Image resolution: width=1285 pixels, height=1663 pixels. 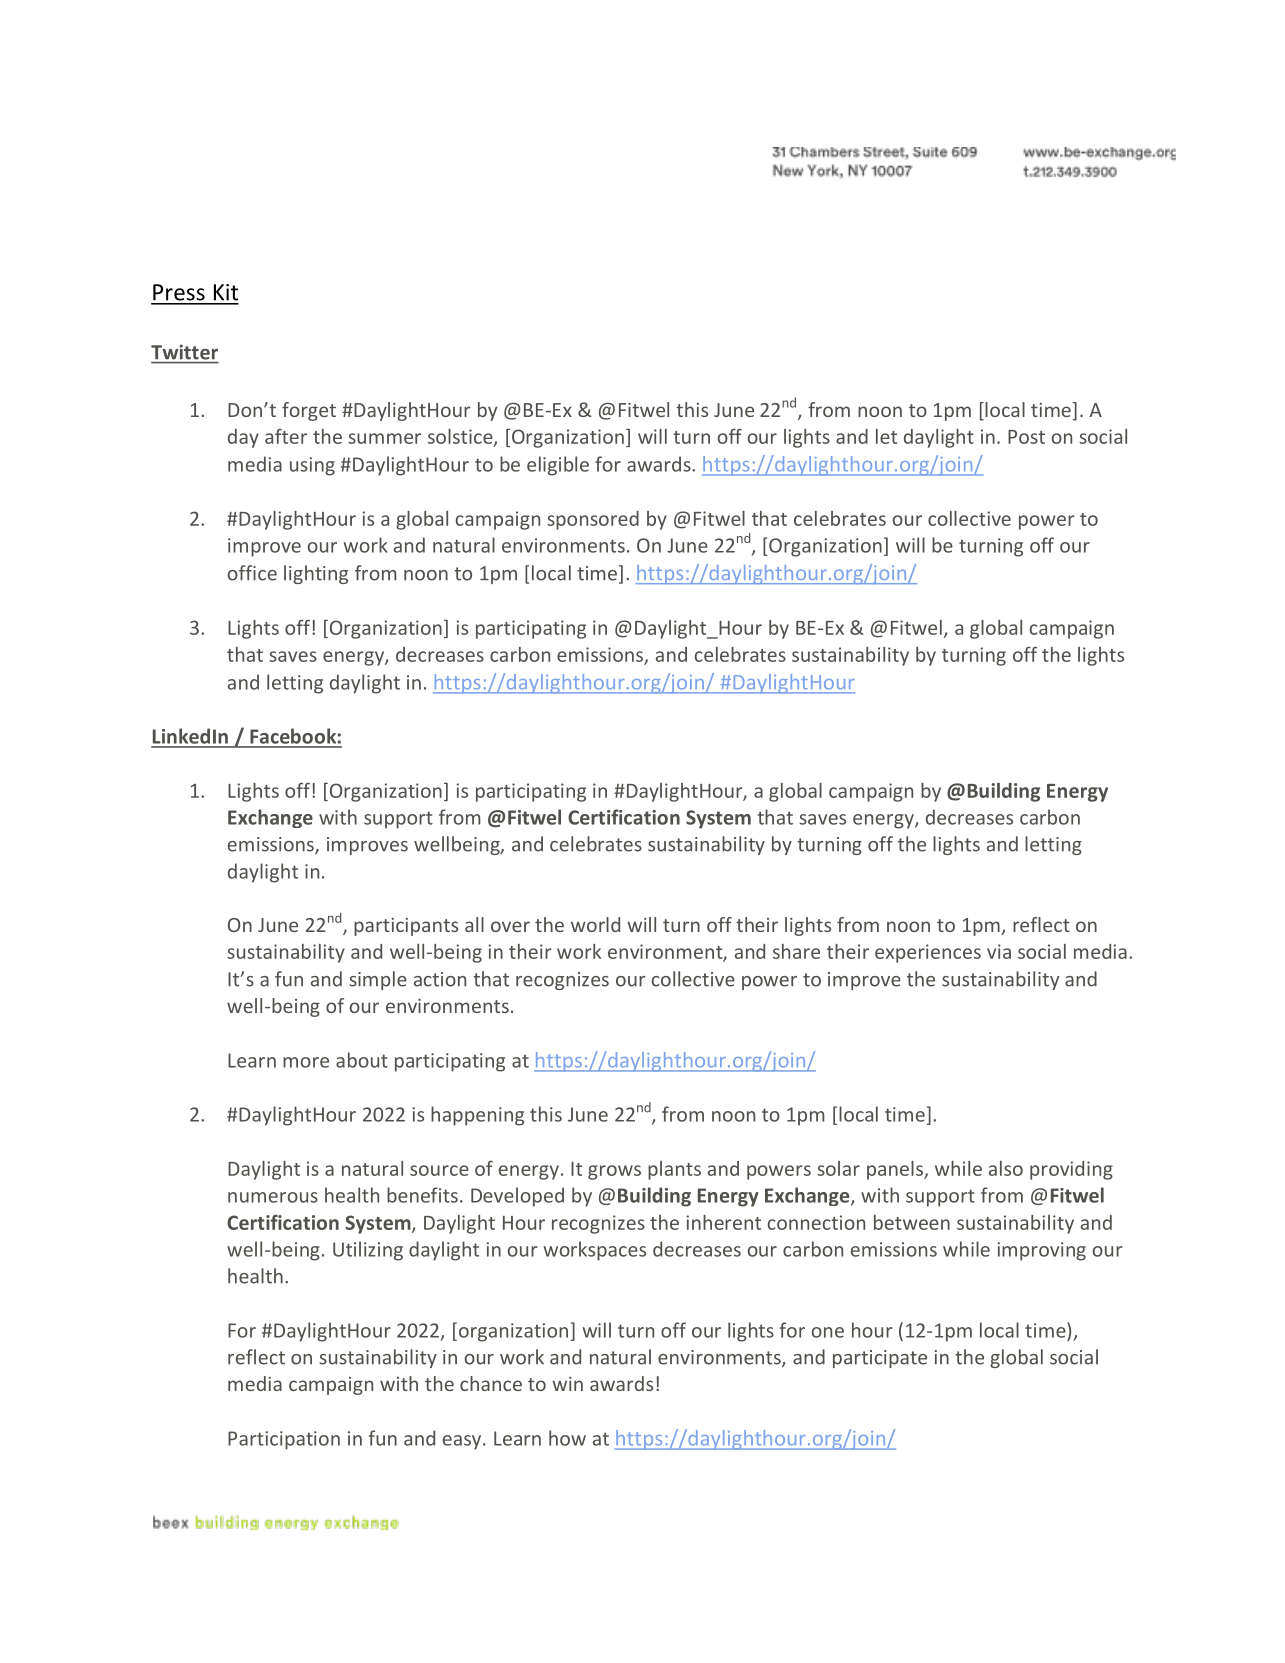 What do you see at coordinates (284, 1440) in the page?
I see `Participation` at bounding box center [284, 1440].
